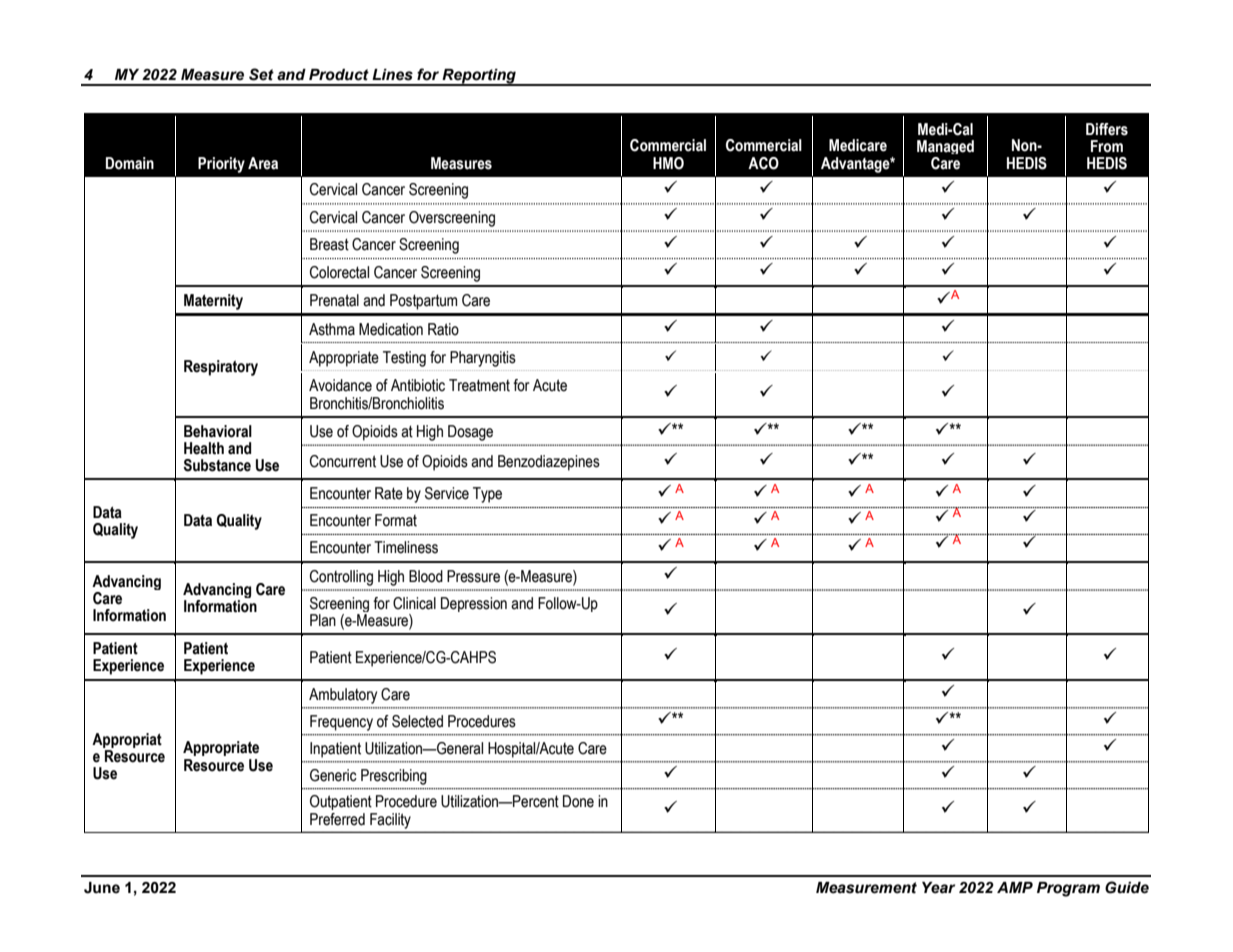 This screenshot has width=1233, height=952. Describe the element at coordinates (483, 359) in the screenshot. I see `Pharyngitis` at that location.
